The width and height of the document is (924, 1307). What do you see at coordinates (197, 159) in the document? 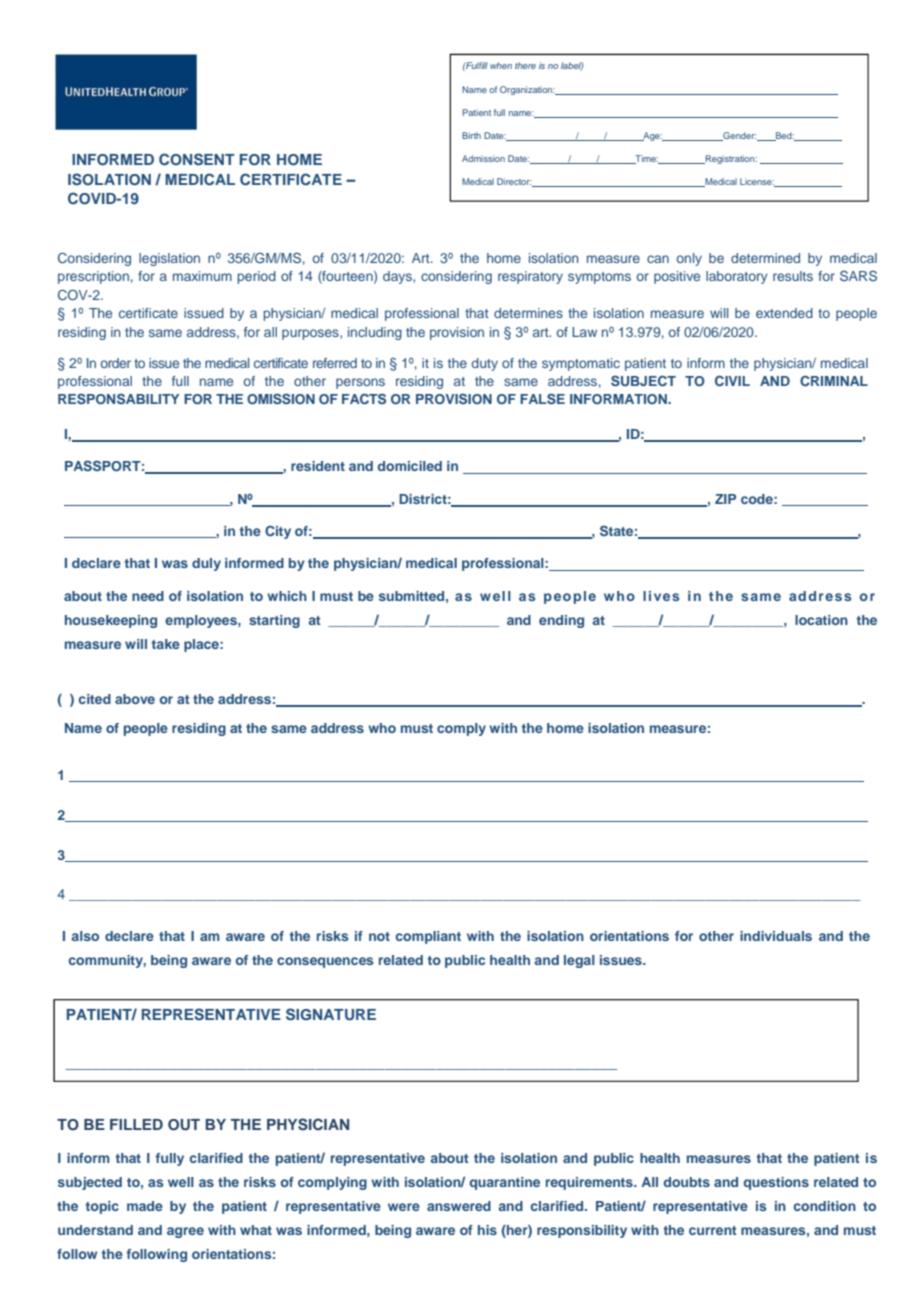
I see `CONSENT` at bounding box center [197, 159].
